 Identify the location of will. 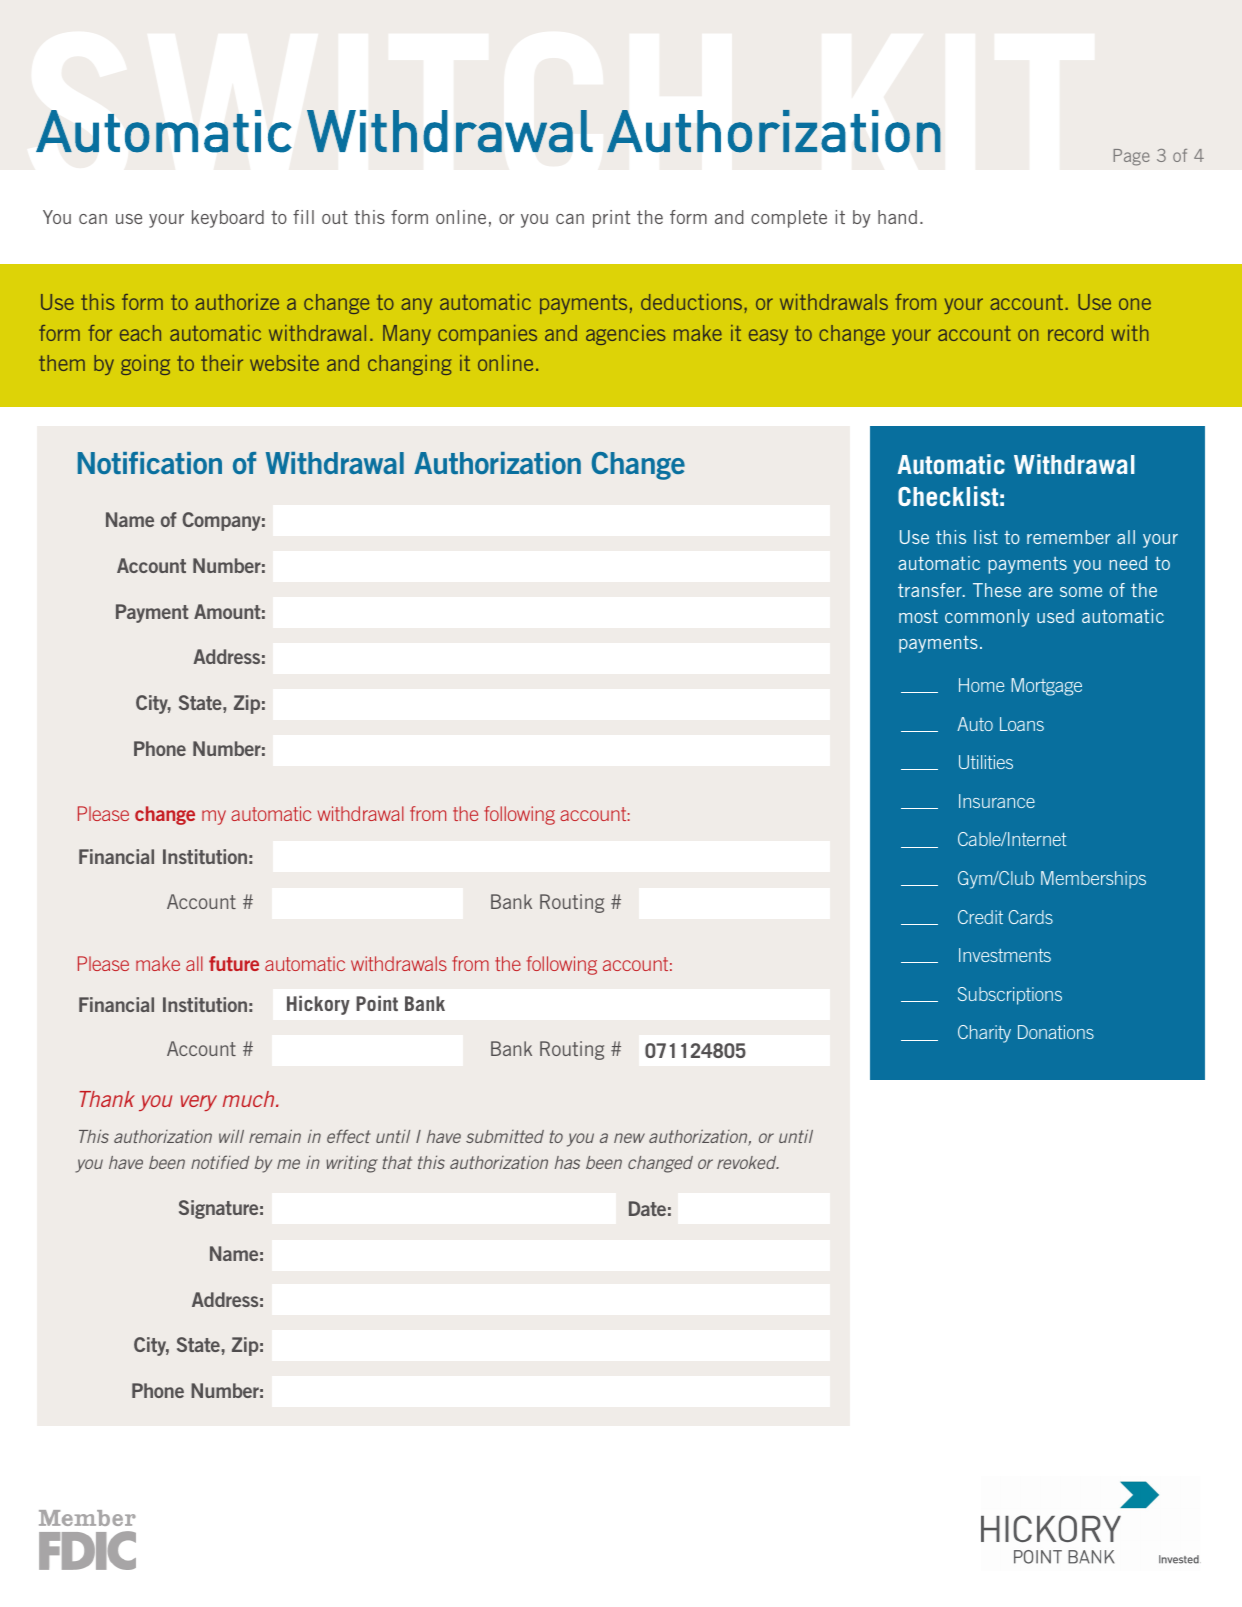
(231, 1136).
